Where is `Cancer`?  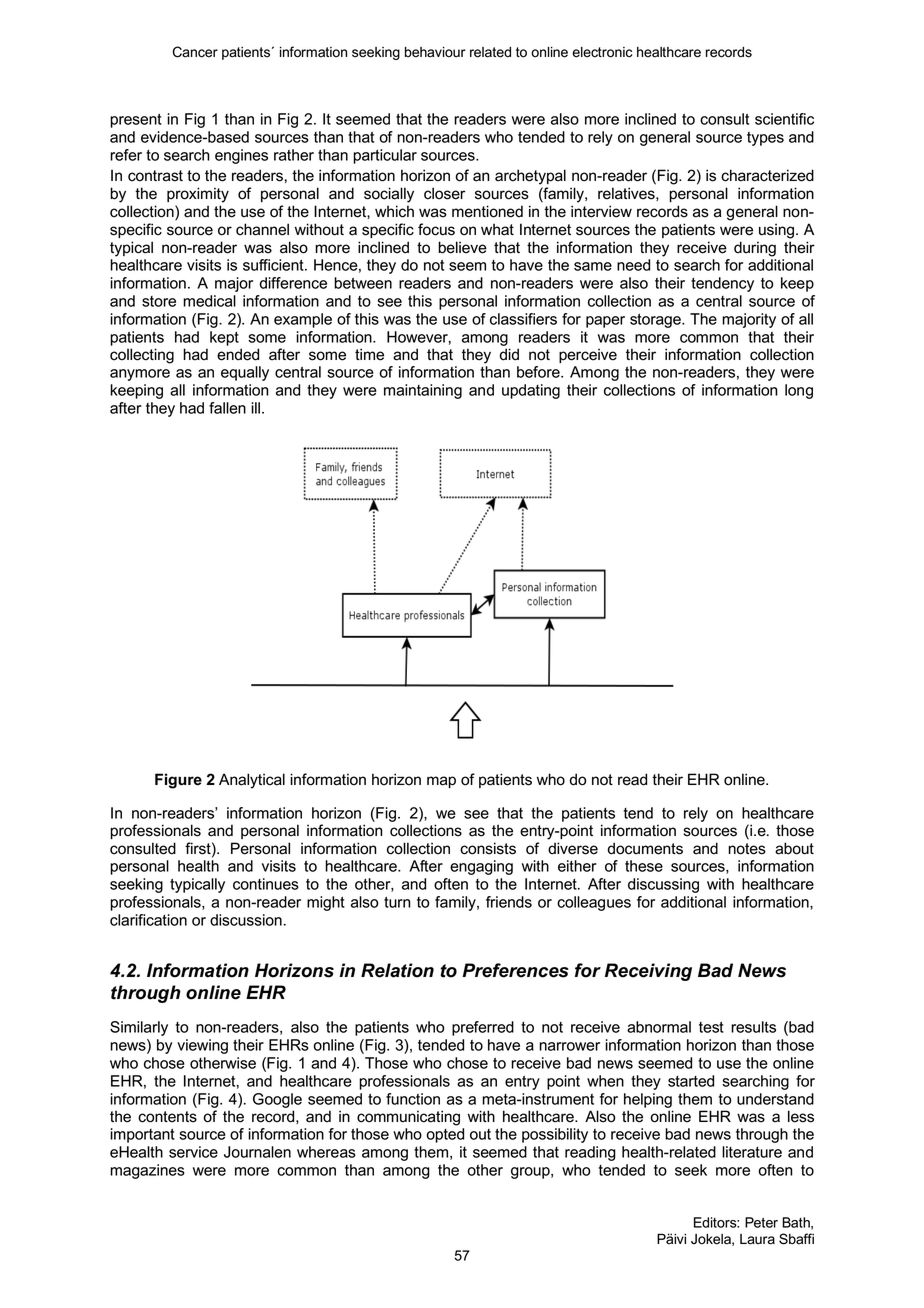
Cancer is located at coordinates (195, 52).
